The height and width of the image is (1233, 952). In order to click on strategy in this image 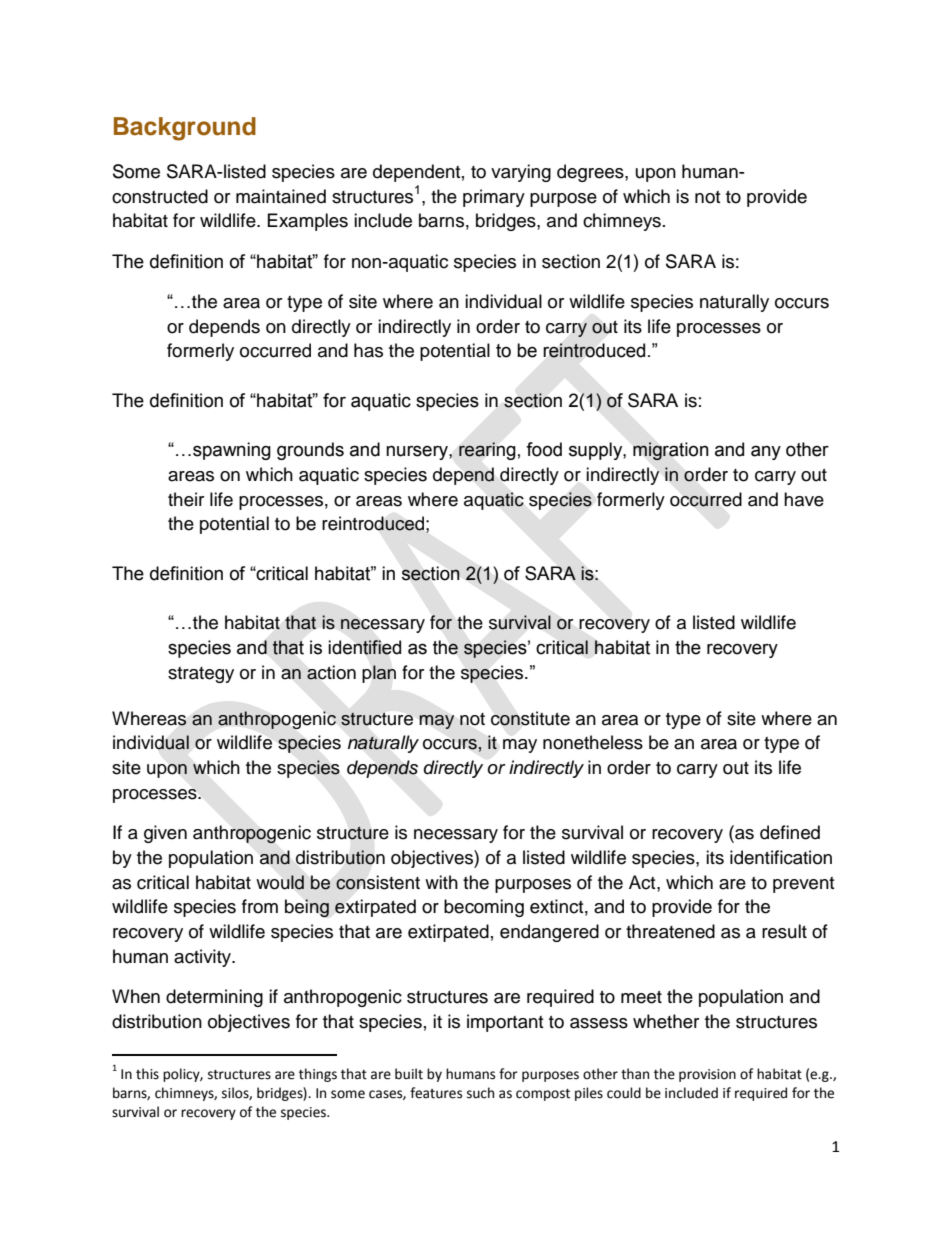, I will do `click(201, 675)`.
